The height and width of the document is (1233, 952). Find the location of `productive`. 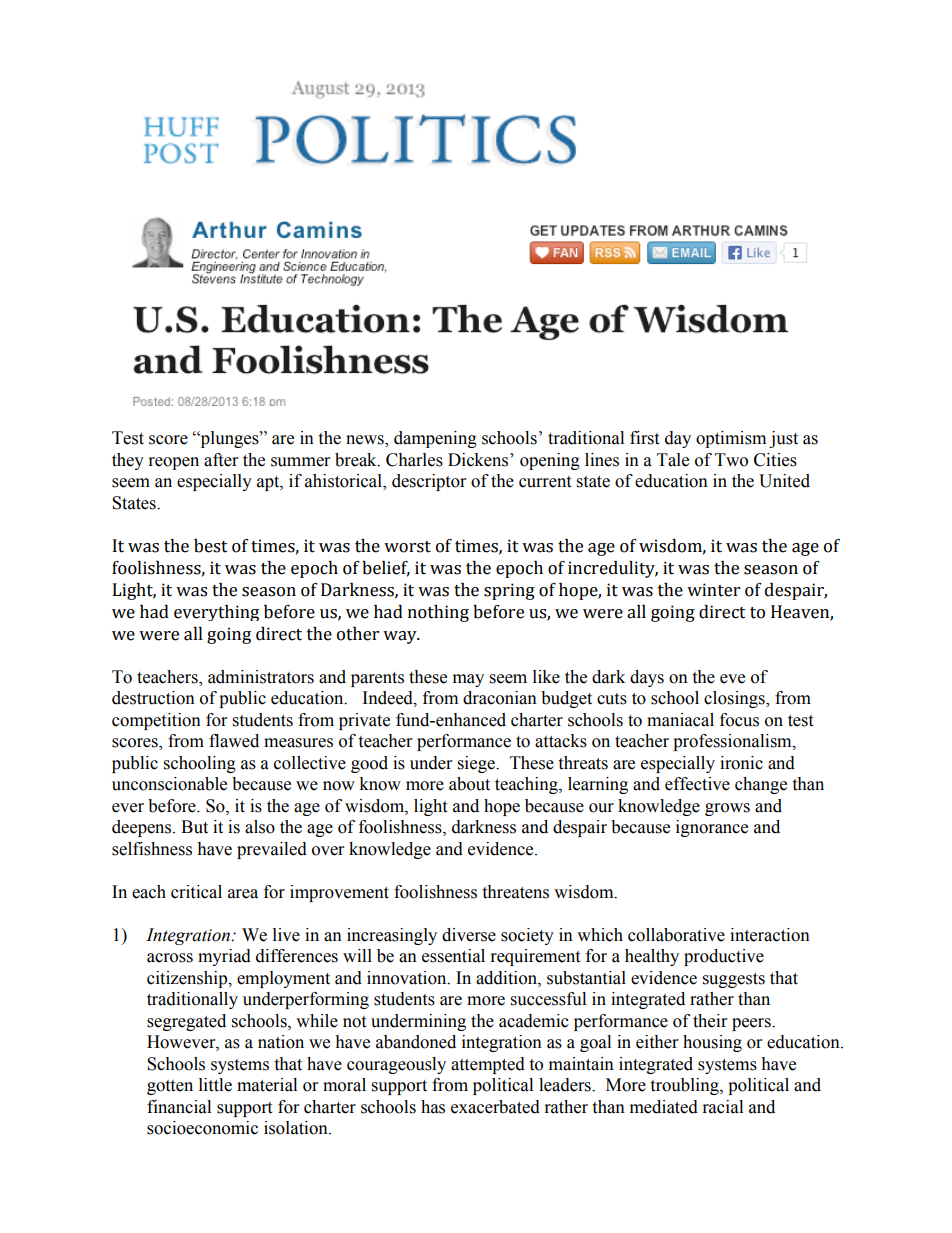

productive is located at coordinates (724, 957).
